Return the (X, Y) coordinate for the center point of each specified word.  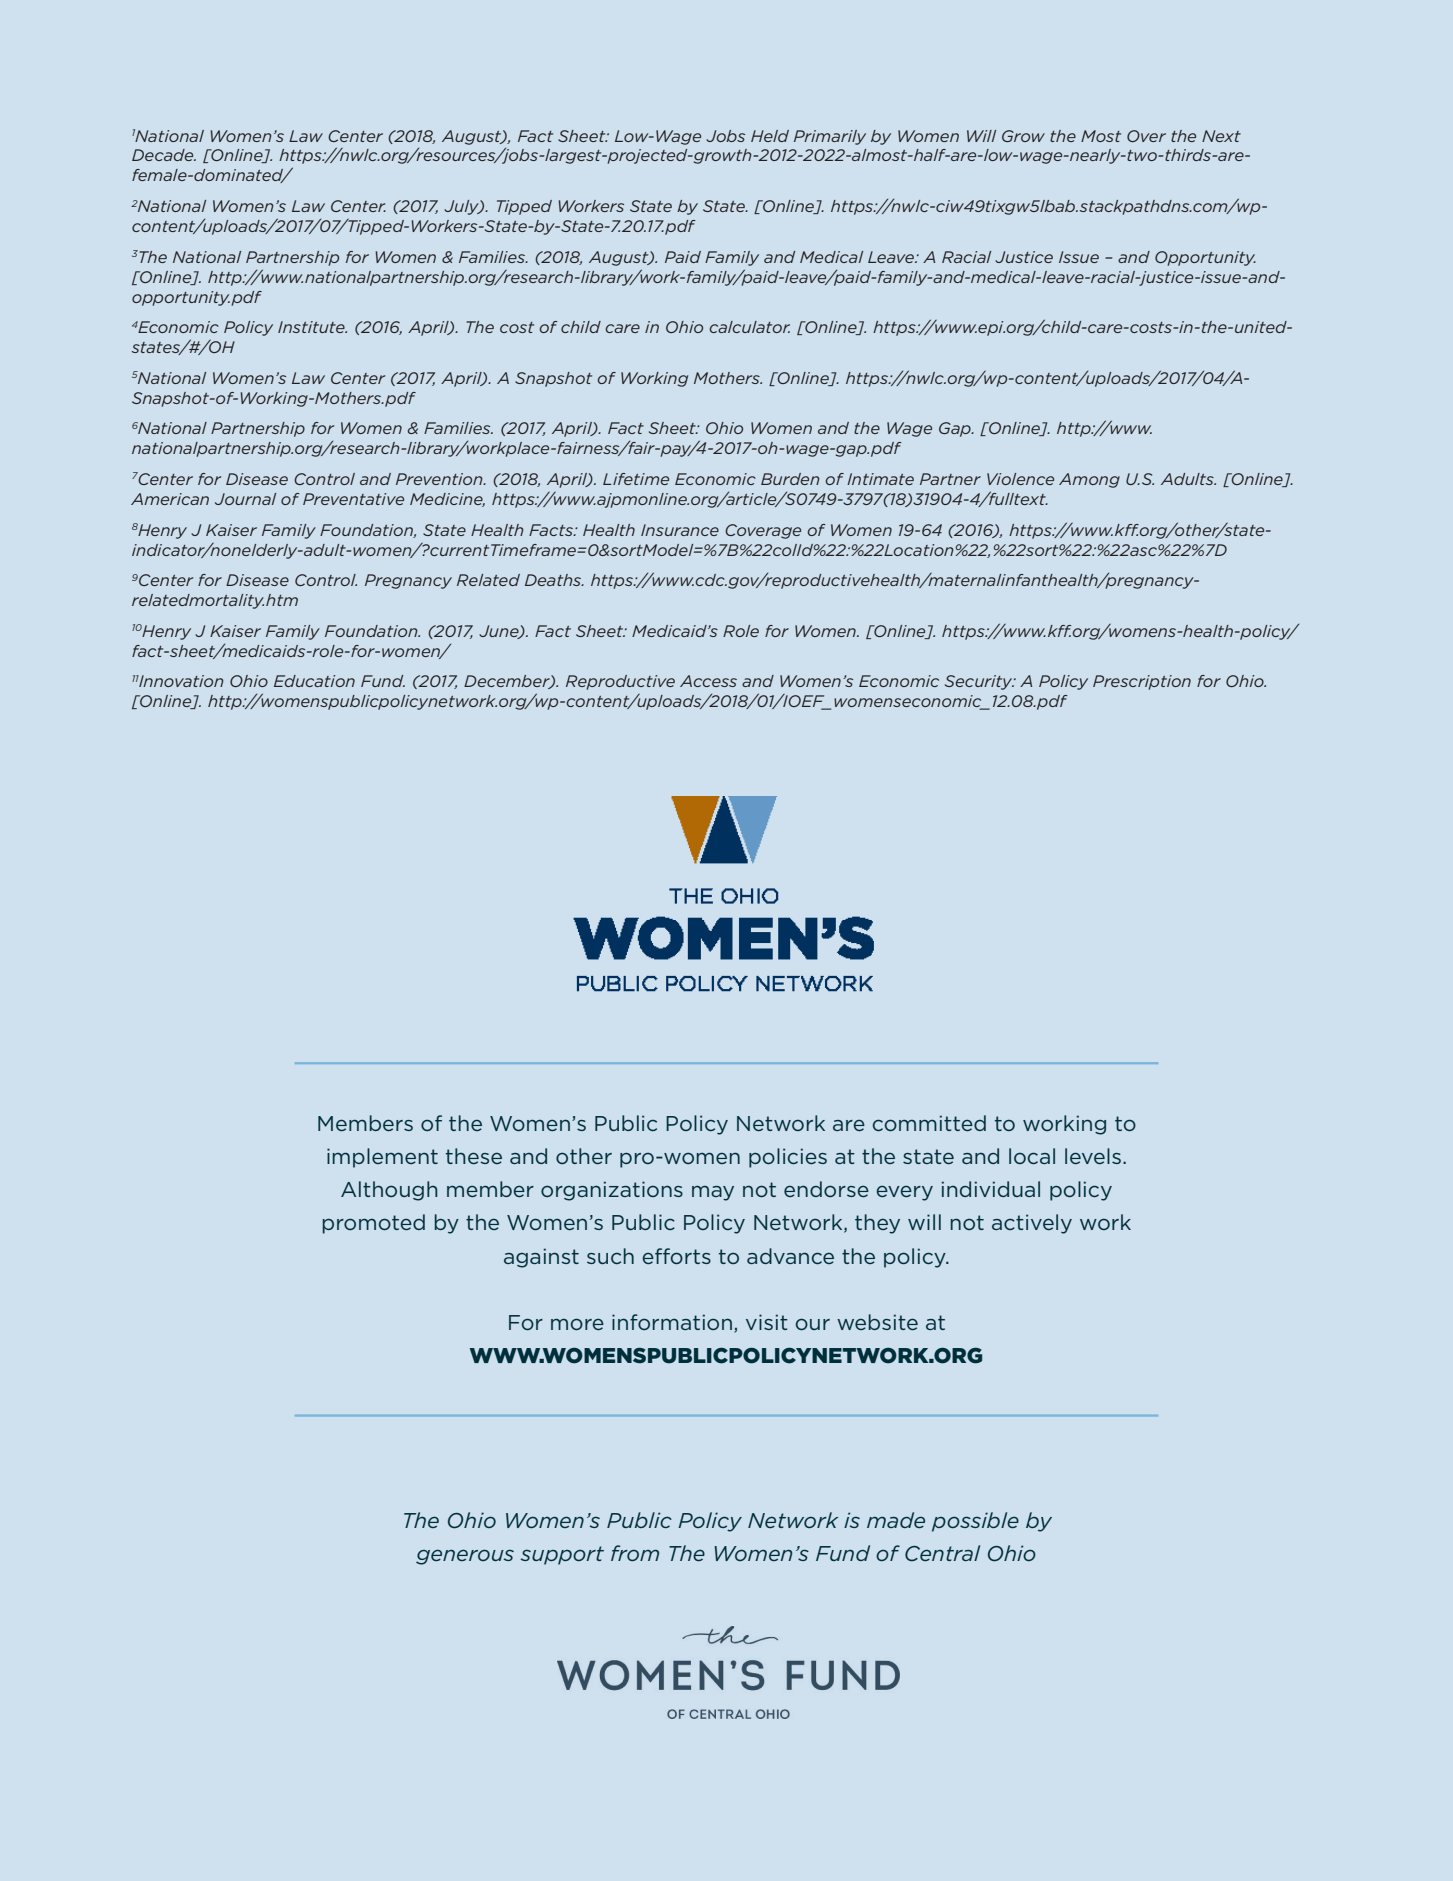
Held (770, 136)
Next (1221, 136)
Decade (164, 155)
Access (708, 681)
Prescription (1142, 682)
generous (465, 1557)
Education (314, 681)
